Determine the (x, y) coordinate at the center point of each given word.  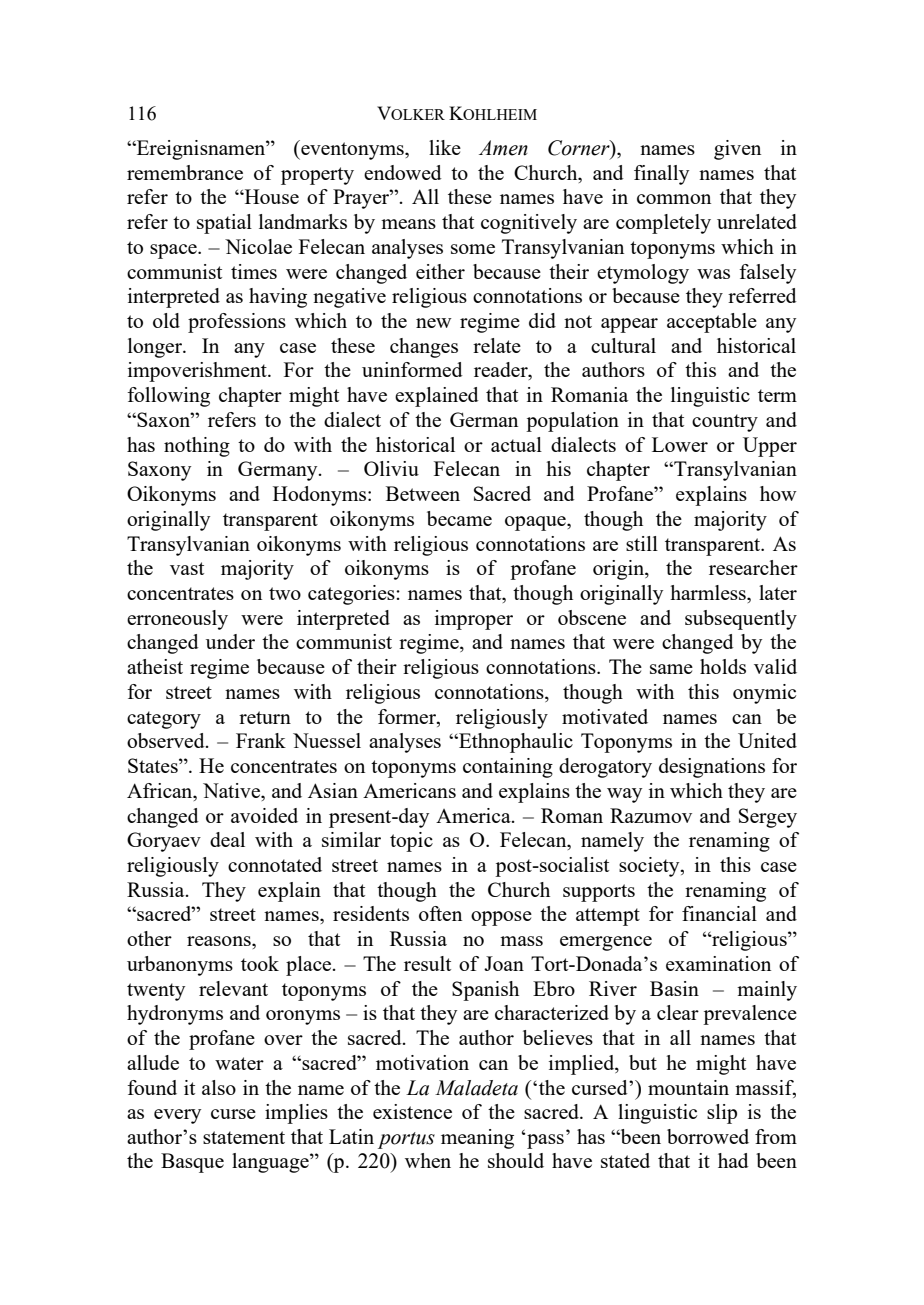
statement (244, 1137)
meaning (477, 1139)
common (674, 199)
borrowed (708, 1136)
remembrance (185, 172)
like (445, 147)
